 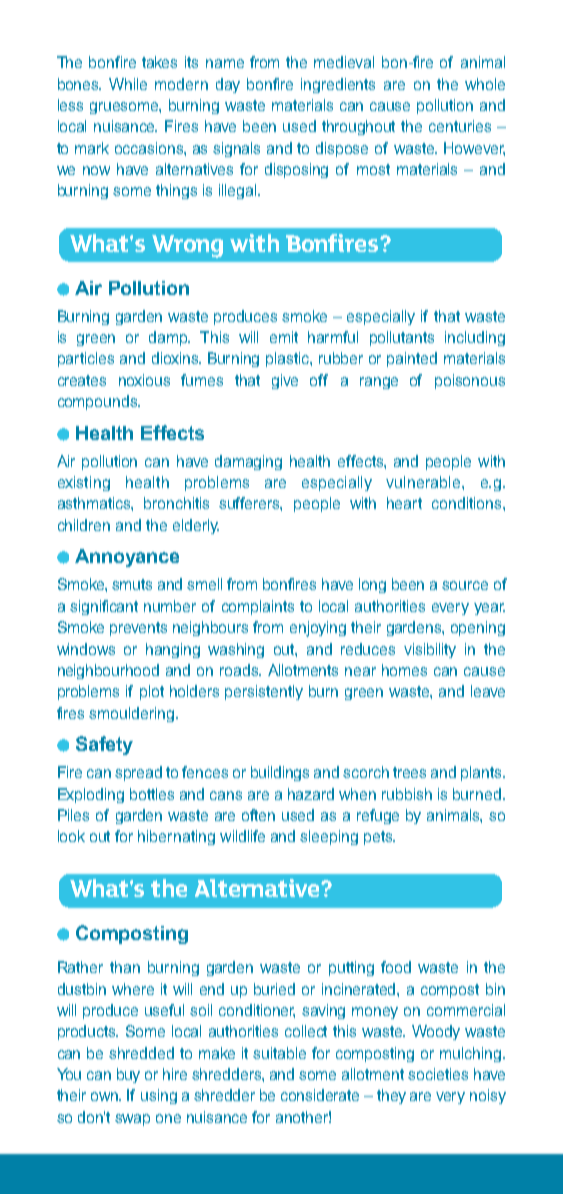 I want to click on give, so click(x=285, y=381).
